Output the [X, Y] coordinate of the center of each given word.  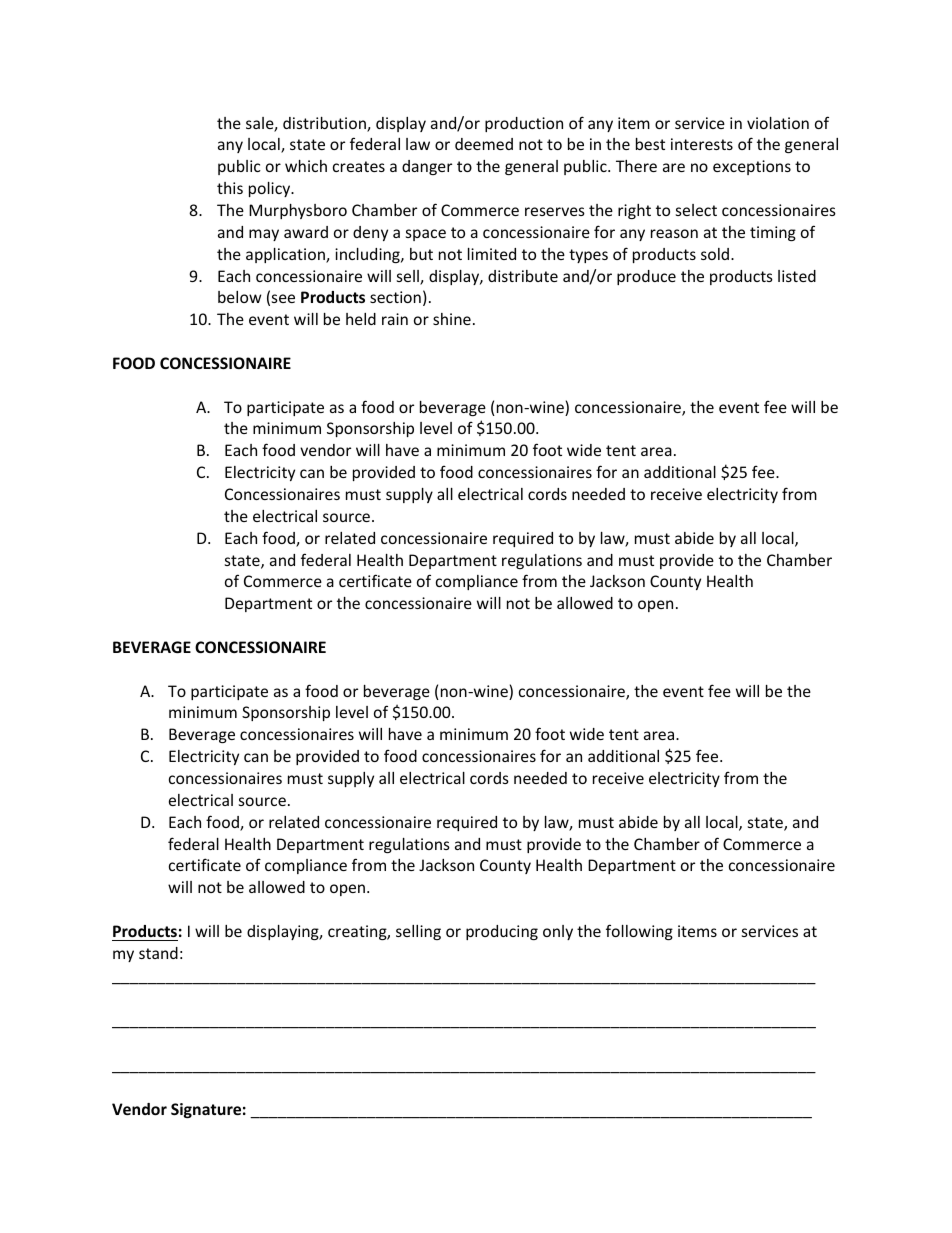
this [230, 188]
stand [158, 953]
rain [395, 319]
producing [502, 932]
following [639, 932]
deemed [484, 144]
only [558, 932]
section [395, 297]
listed [797, 276]
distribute [523, 276]
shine [452, 319]
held [361, 319]
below [239, 297]
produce [646, 277]
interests [702, 144]
